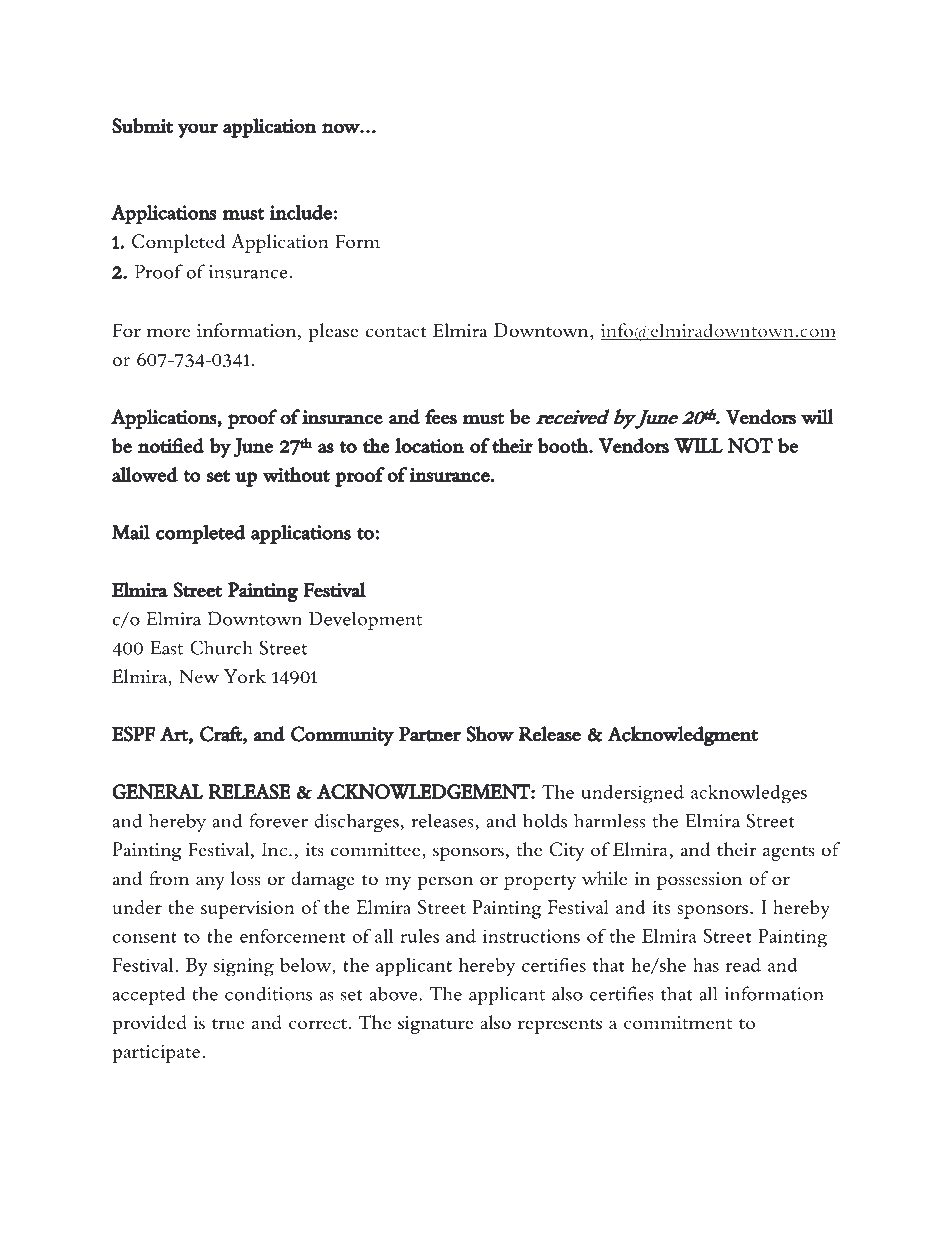 This image has width=952, height=1233. What do you see at coordinates (300, 212) in the image?
I see `include` at bounding box center [300, 212].
